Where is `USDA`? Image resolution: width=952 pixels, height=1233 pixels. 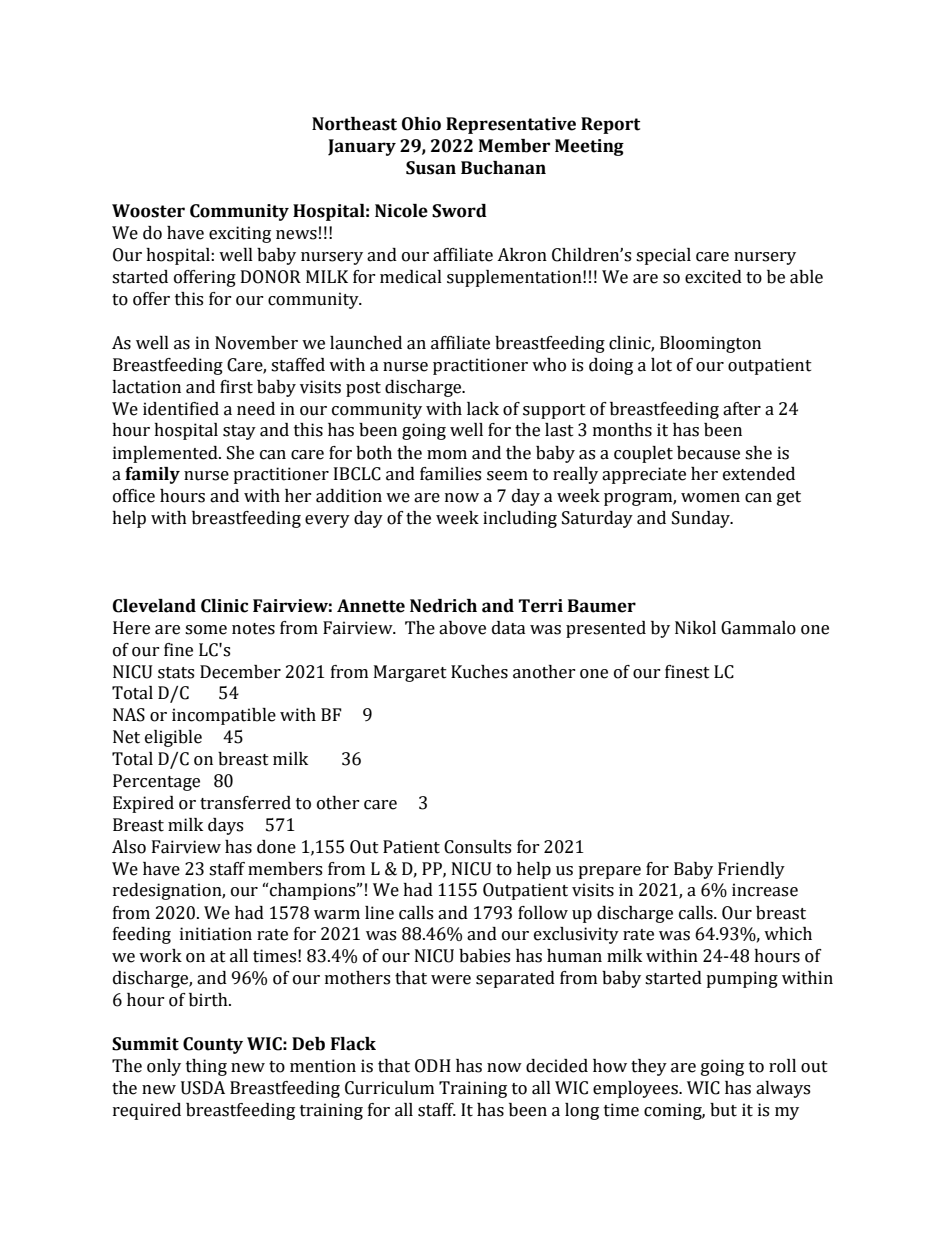 USDA is located at coordinates (203, 1088).
